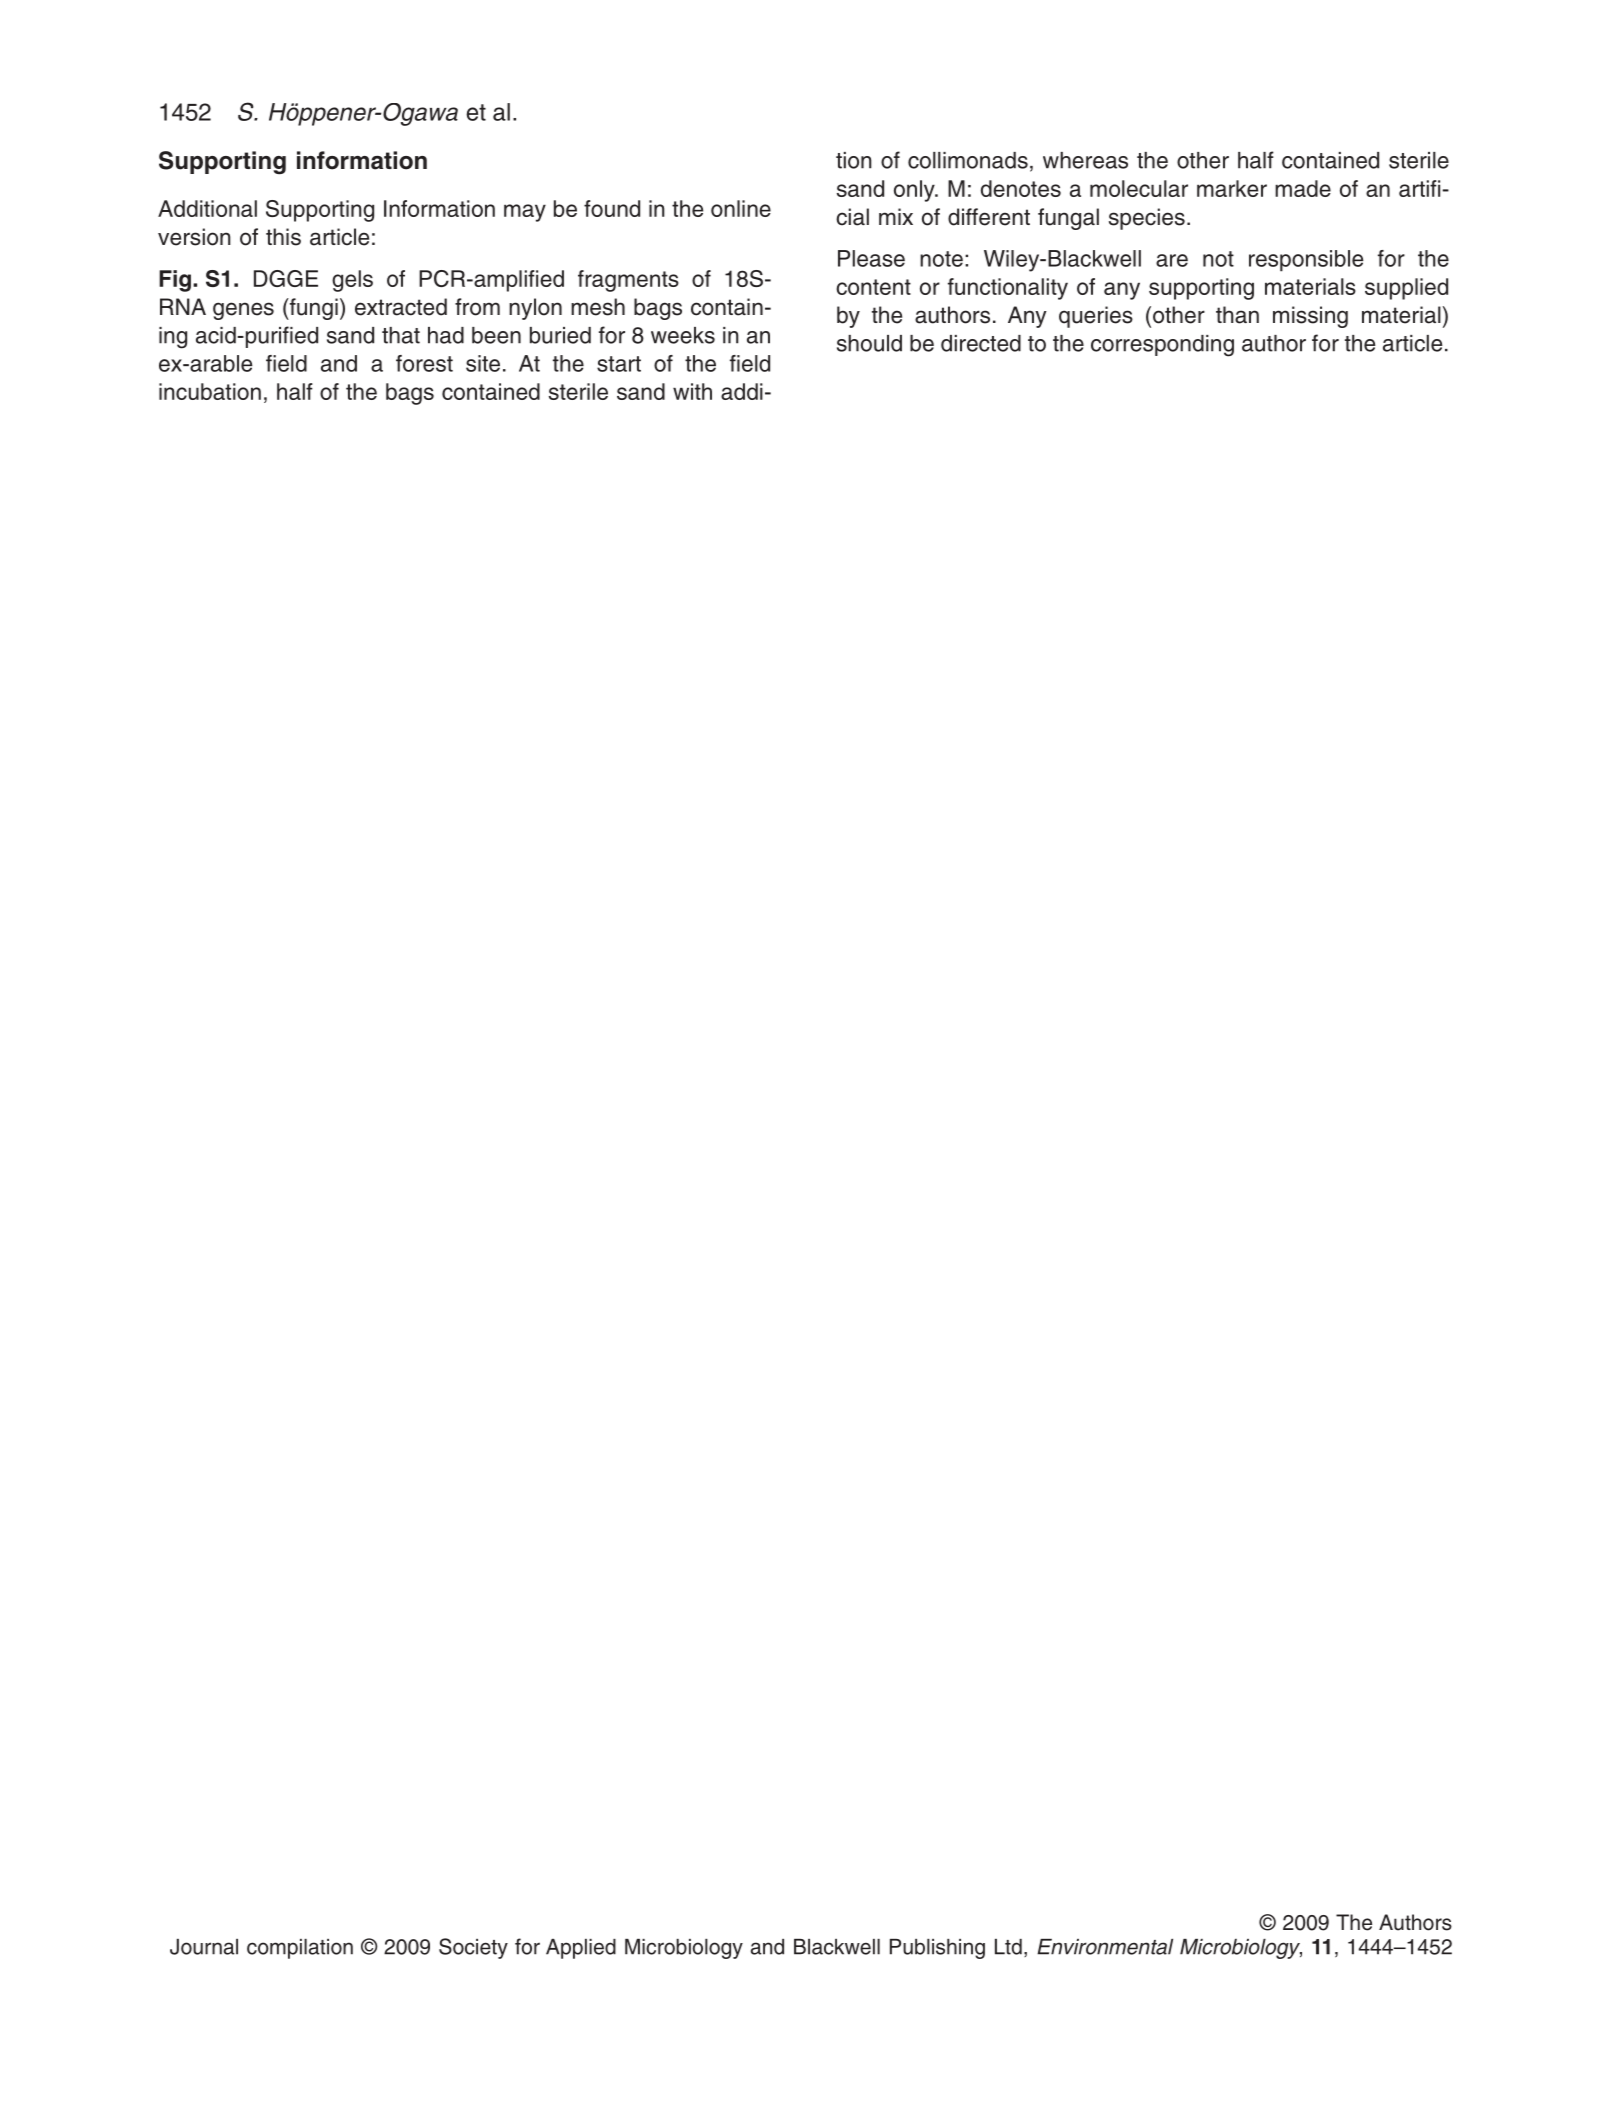 The image size is (1605, 2110). What do you see at coordinates (424, 363) in the image?
I see `forest` at bounding box center [424, 363].
